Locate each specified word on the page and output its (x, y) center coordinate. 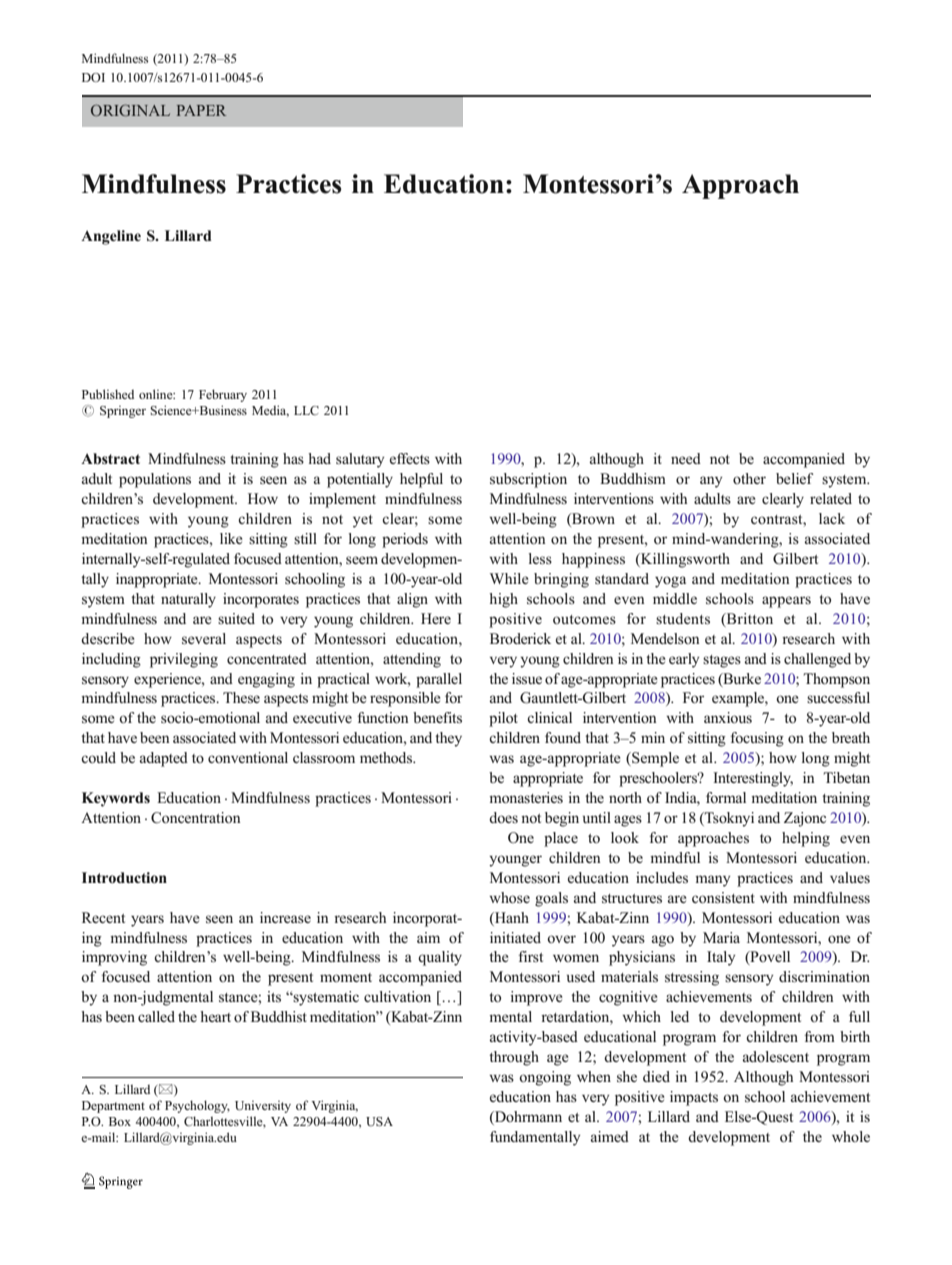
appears (786, 602)
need (686, 458)
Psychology (197, 1106)
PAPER (201, 110)
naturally (188, 600)
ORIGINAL (130, 110)
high (503, 600)
